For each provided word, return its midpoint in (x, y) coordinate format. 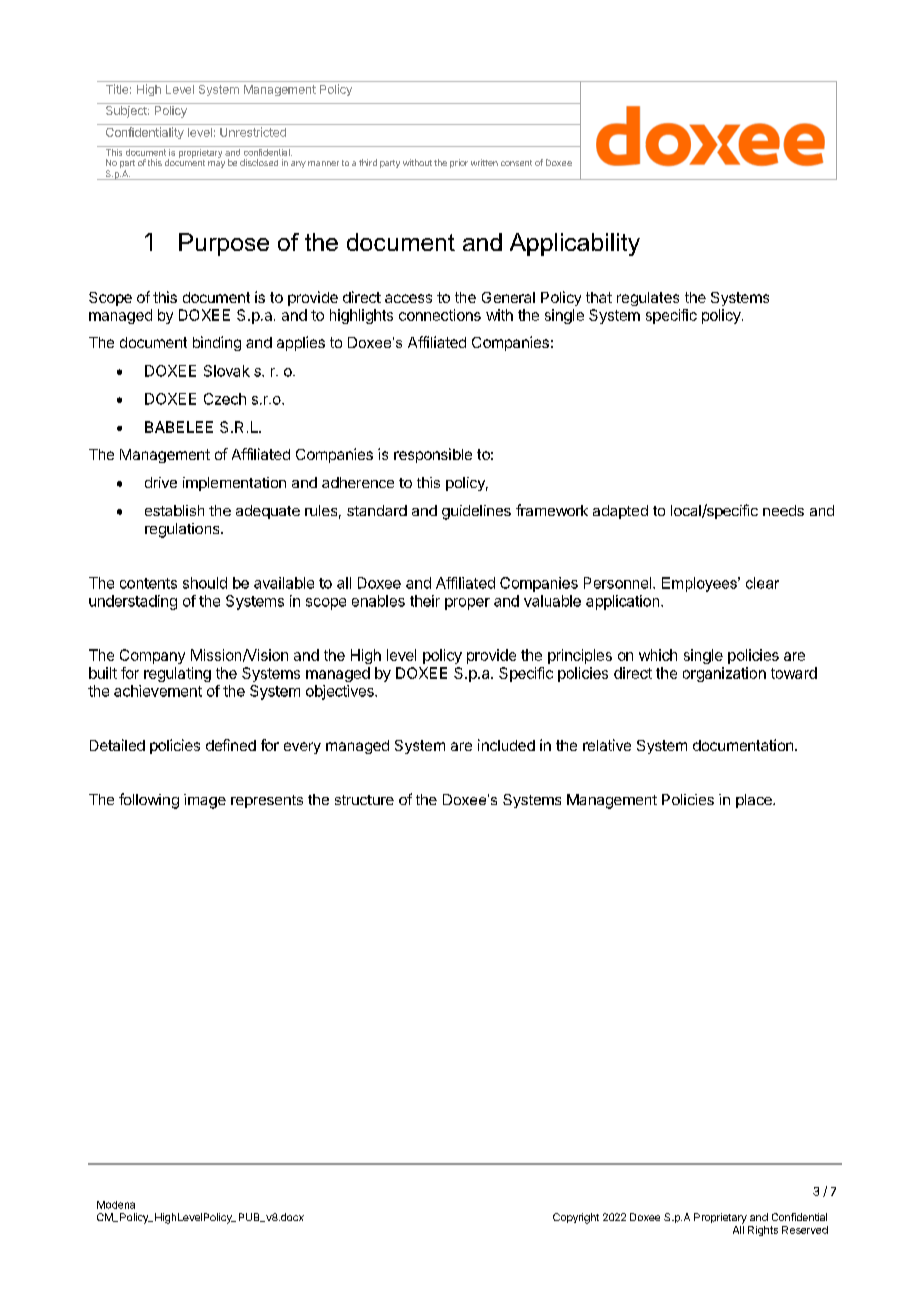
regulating (177, 674)
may (216, 164)
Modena (116, 1205)
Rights (763, 1231)
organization (724, 674)
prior (459, 163)
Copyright (576, 1218)
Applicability (575, 244)
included (506, 745)
